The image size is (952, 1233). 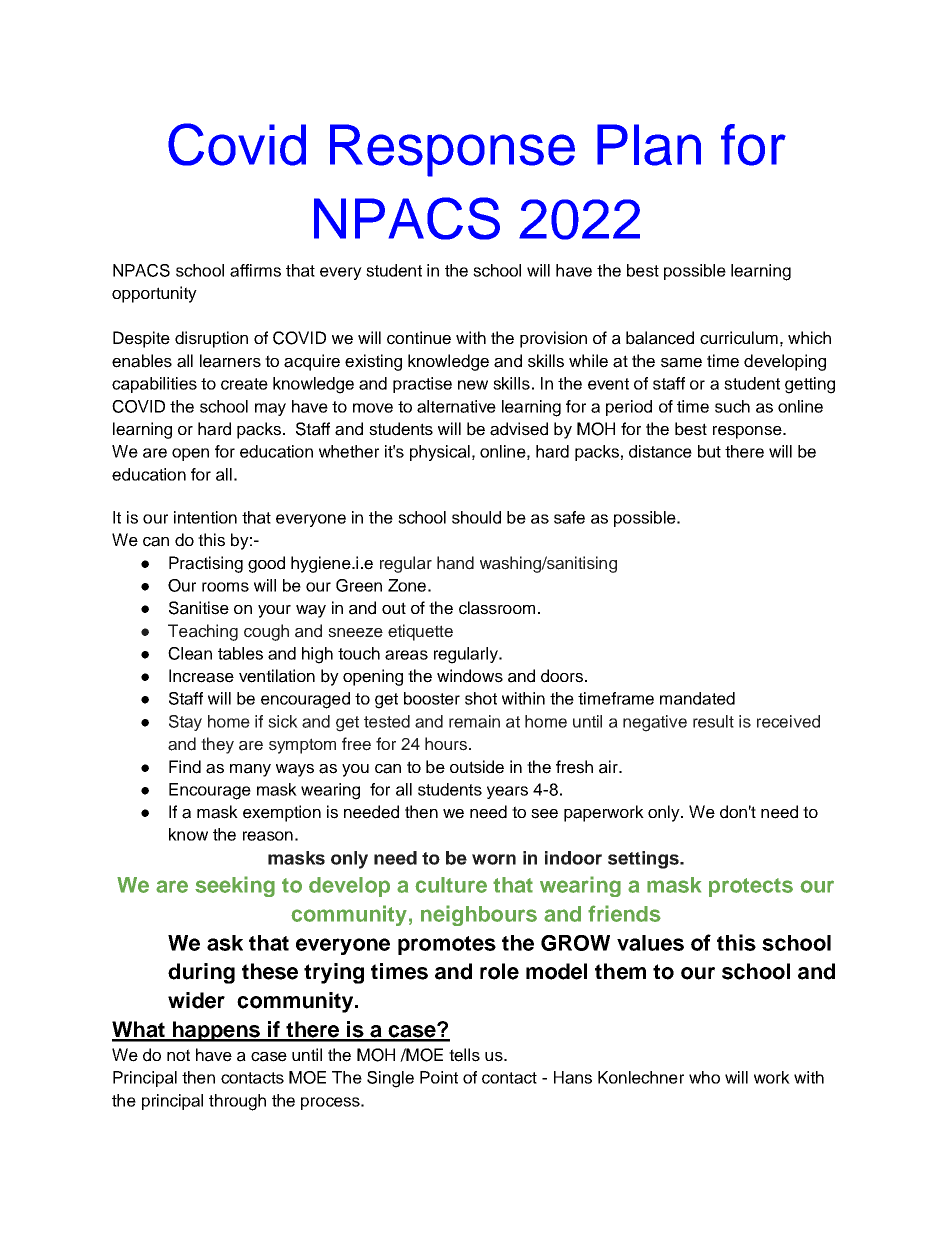 What do you see at coordinates (203, 632) in the document?
I see `Teaching` at bounding box center [203, 632].
